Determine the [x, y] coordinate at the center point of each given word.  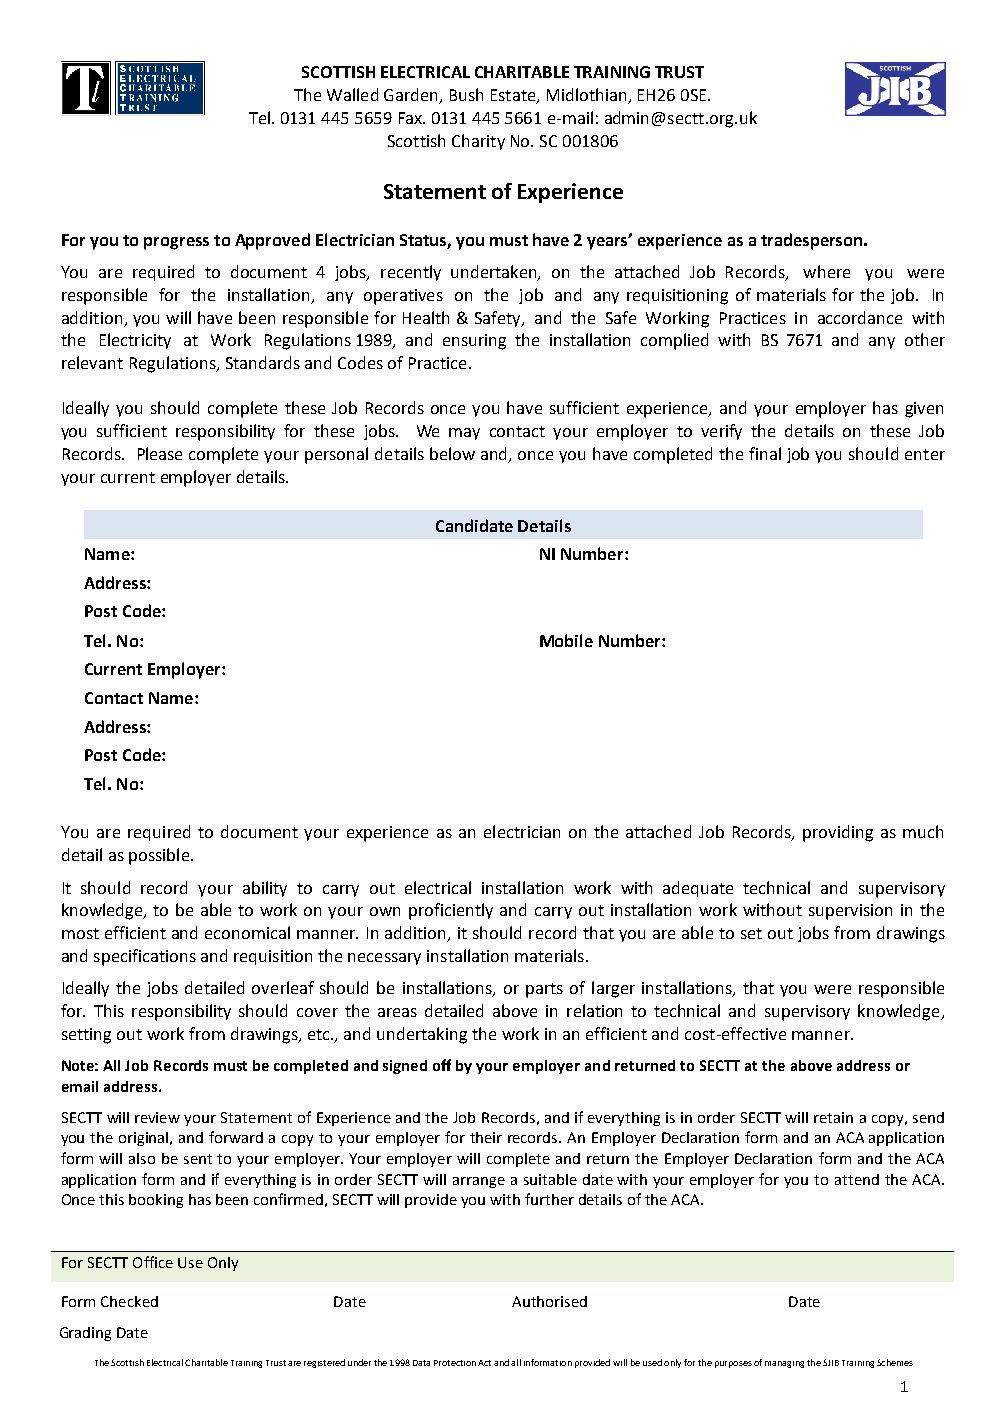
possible [159, 856]
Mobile [566, 640]
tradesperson [813, 241]
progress [176, 243]
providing [838, 833]
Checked [129, 1301]
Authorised [549, 1301]
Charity [478, 142]
